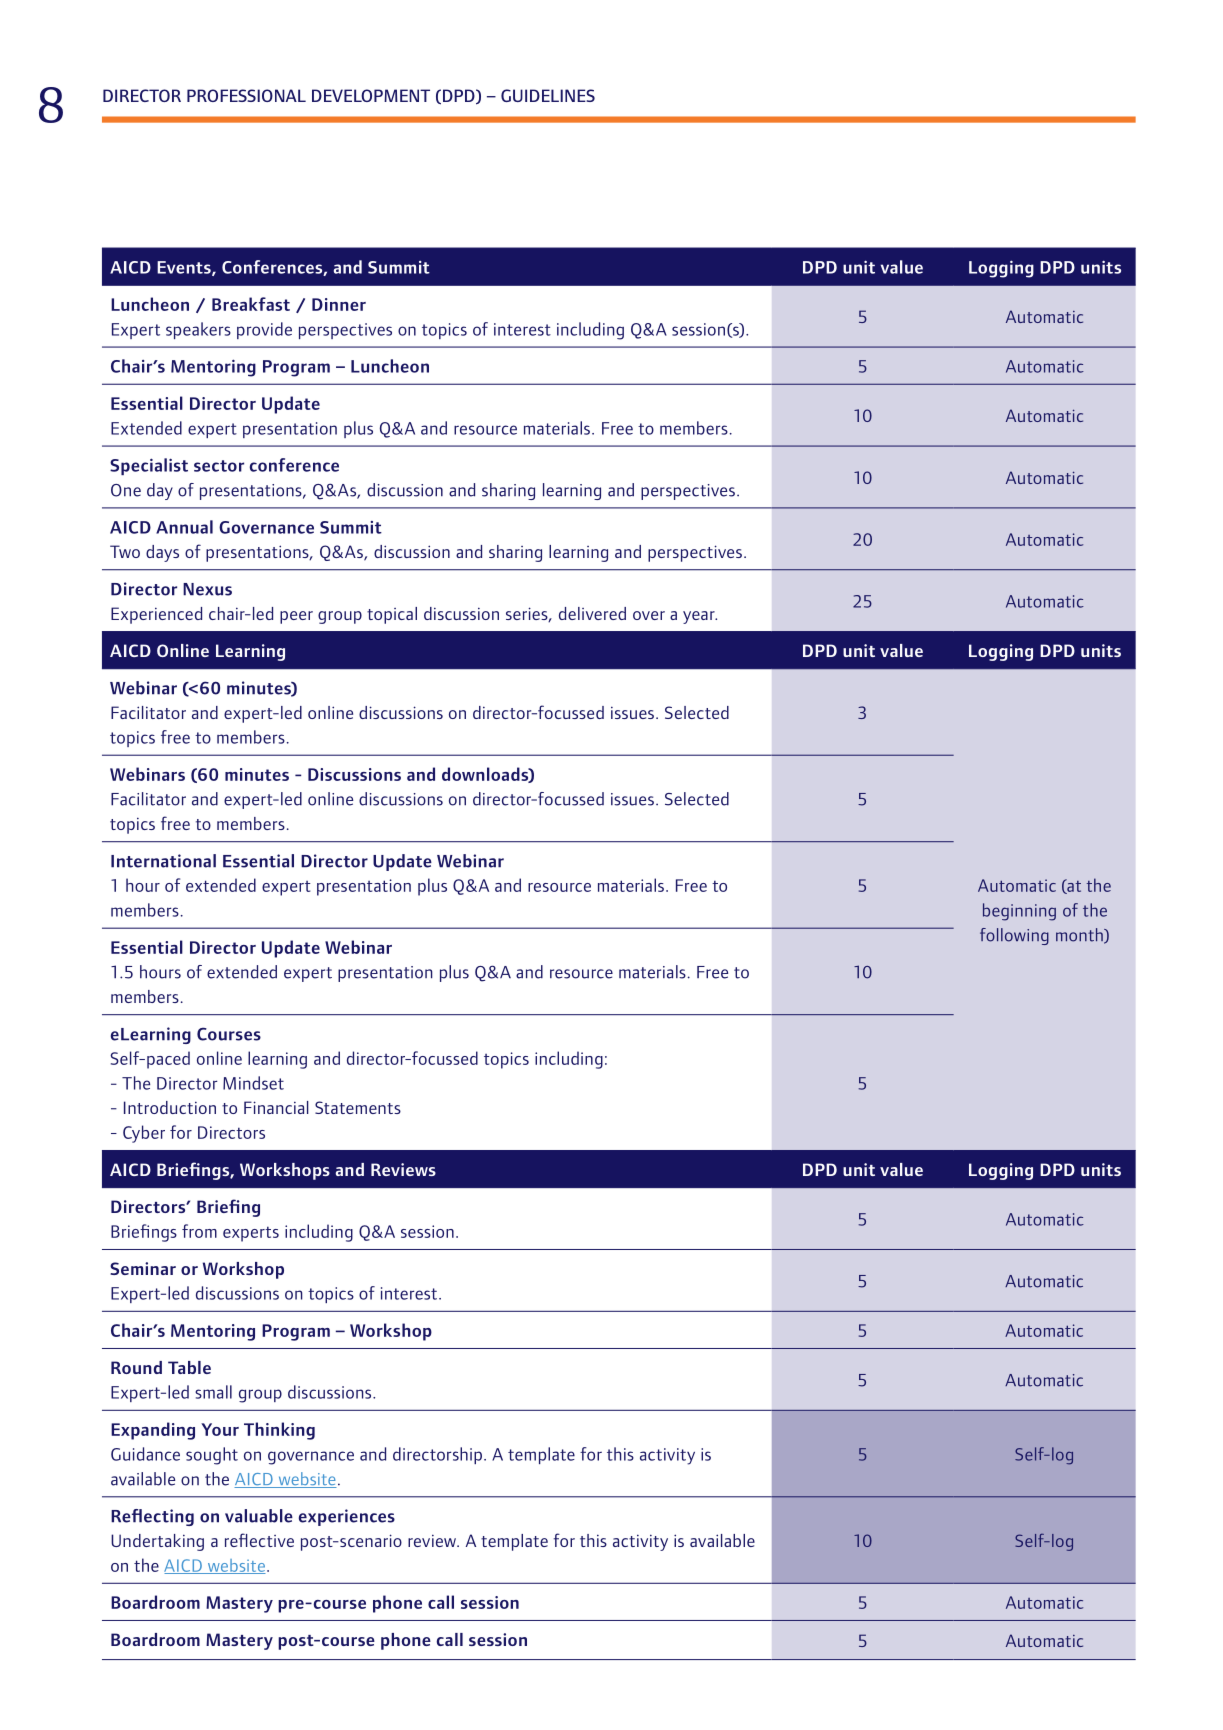 The height and width of the screenshot is (1730, 1223). I want to click on valuable, so click(259, 1516).
